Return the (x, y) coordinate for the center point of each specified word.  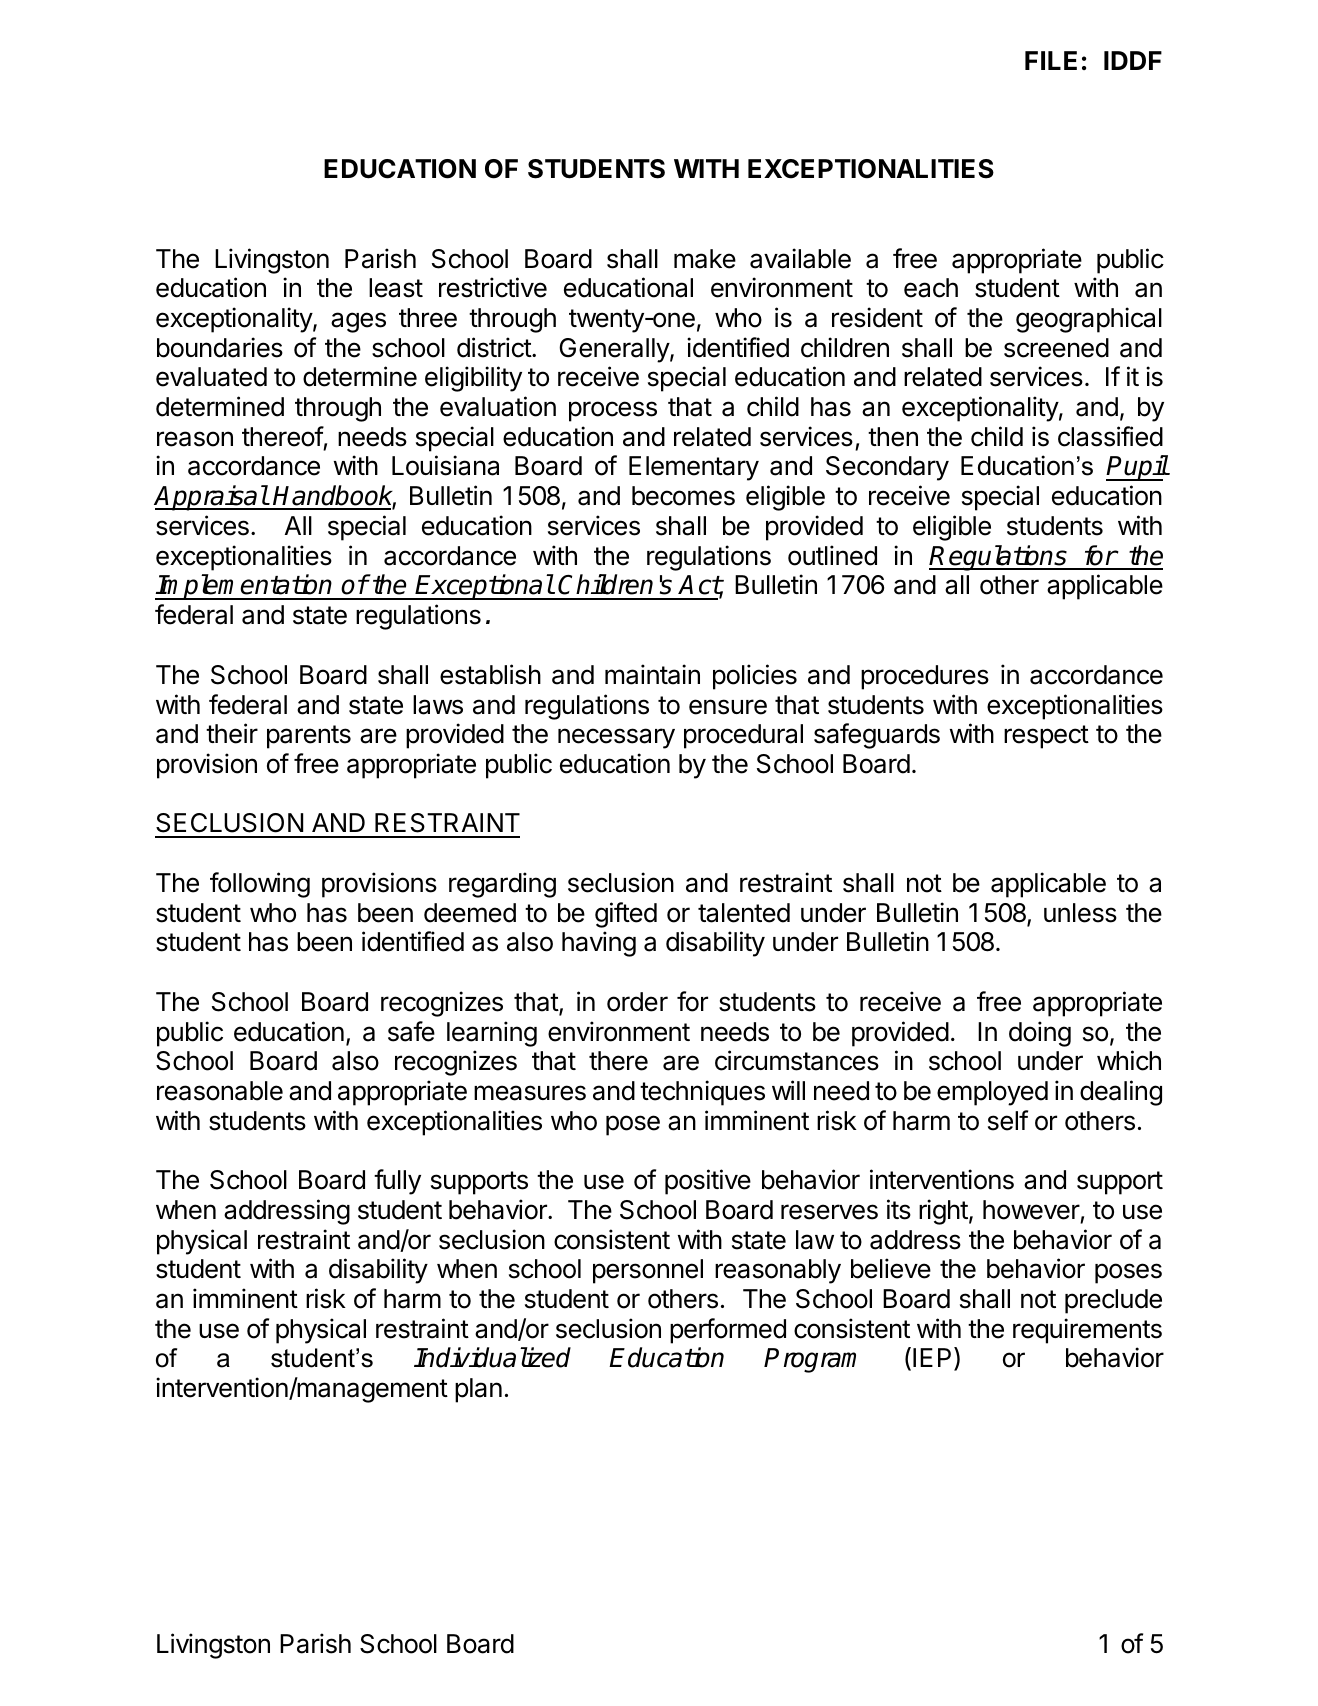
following (260, 885)
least (396, 288)
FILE (1051, 60)
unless (1080, 913)
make (705, 259)
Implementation (245, 587)
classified (1110, 436)
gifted (626, 915)
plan (478, 1390)
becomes (683, 496)
